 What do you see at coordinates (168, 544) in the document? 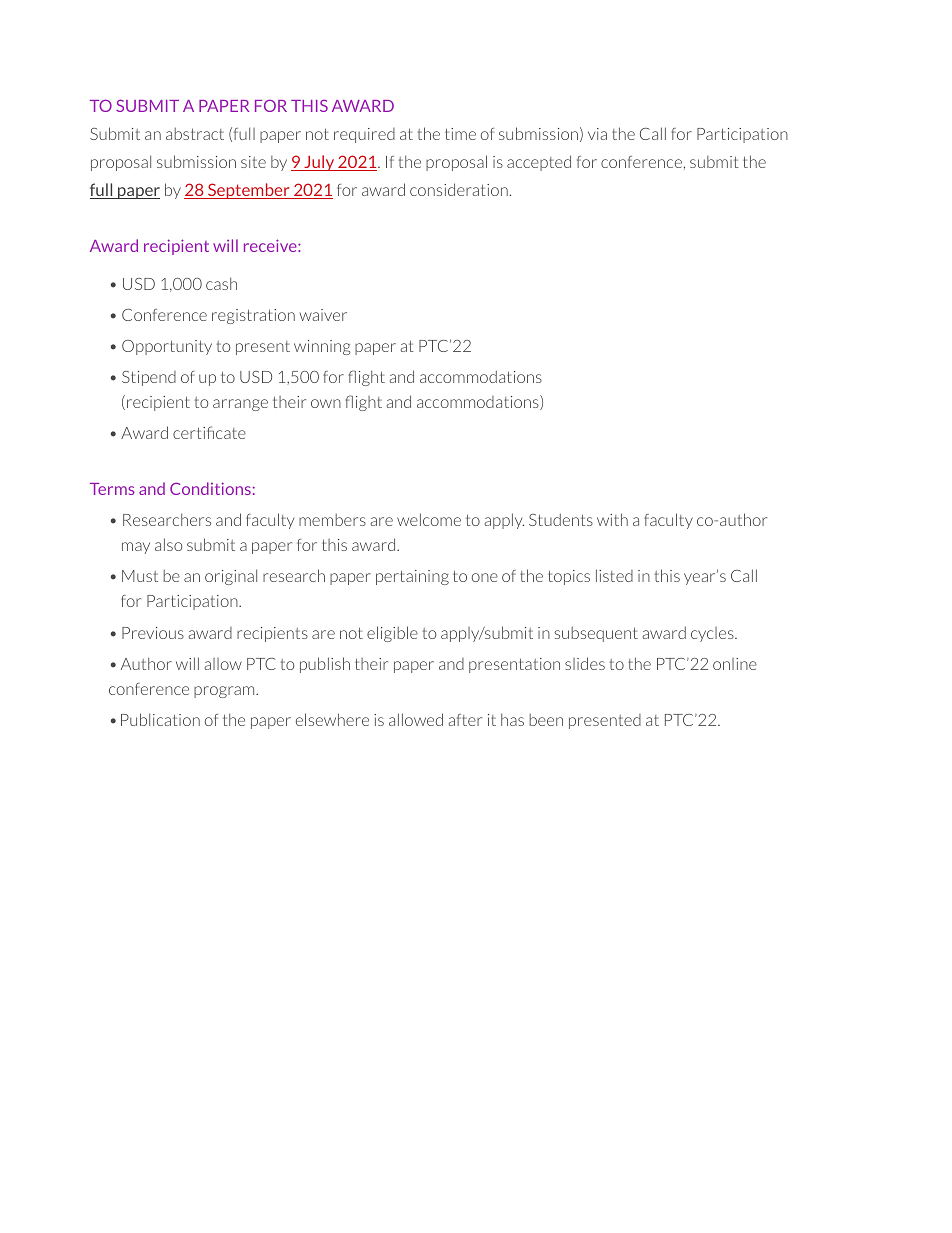
I see `also` at bounding box center [168, 544].
